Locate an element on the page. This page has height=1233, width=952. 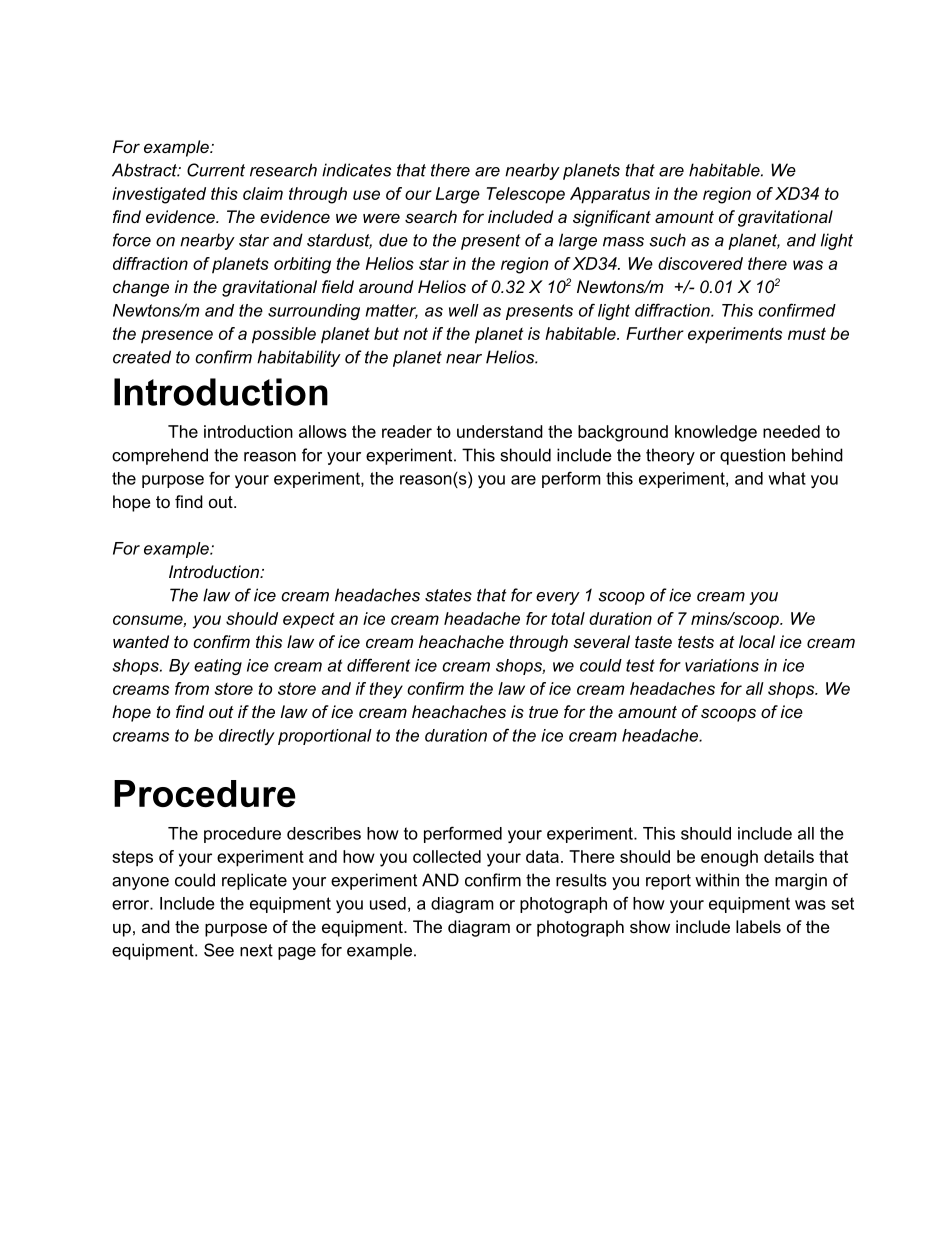
true is located at coordinates (543, 712).
